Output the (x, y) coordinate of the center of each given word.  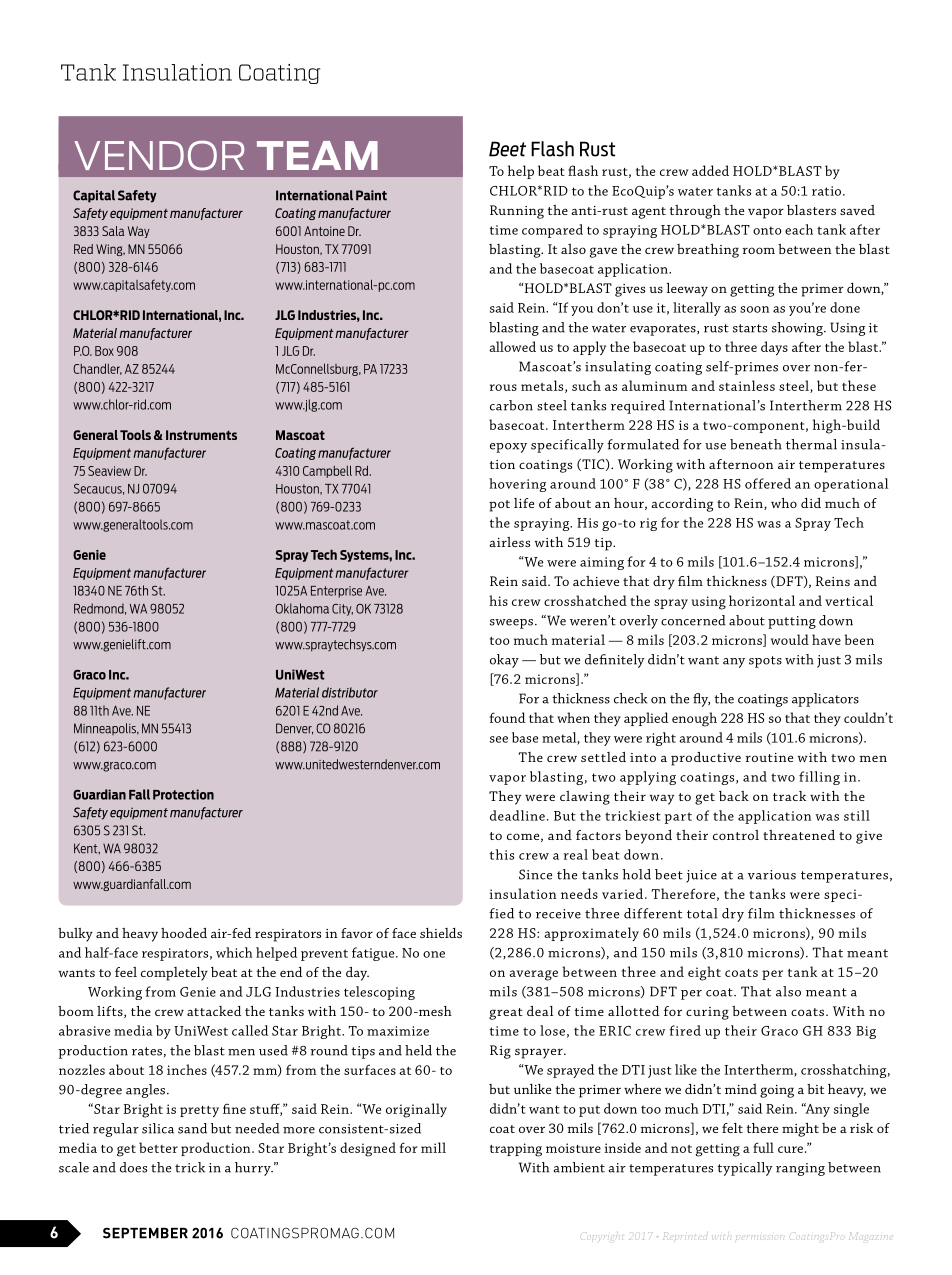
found (507, 717)
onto (767, 230)
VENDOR (159, 155)
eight (704, 973)
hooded (184, 933)
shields (441, 933)
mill (433, 1147)
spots (765, 662)
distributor (350, 692)
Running (517, 212)
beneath (756, 444)
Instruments (201, 435)
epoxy (508, 448)
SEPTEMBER (145, 1233)
